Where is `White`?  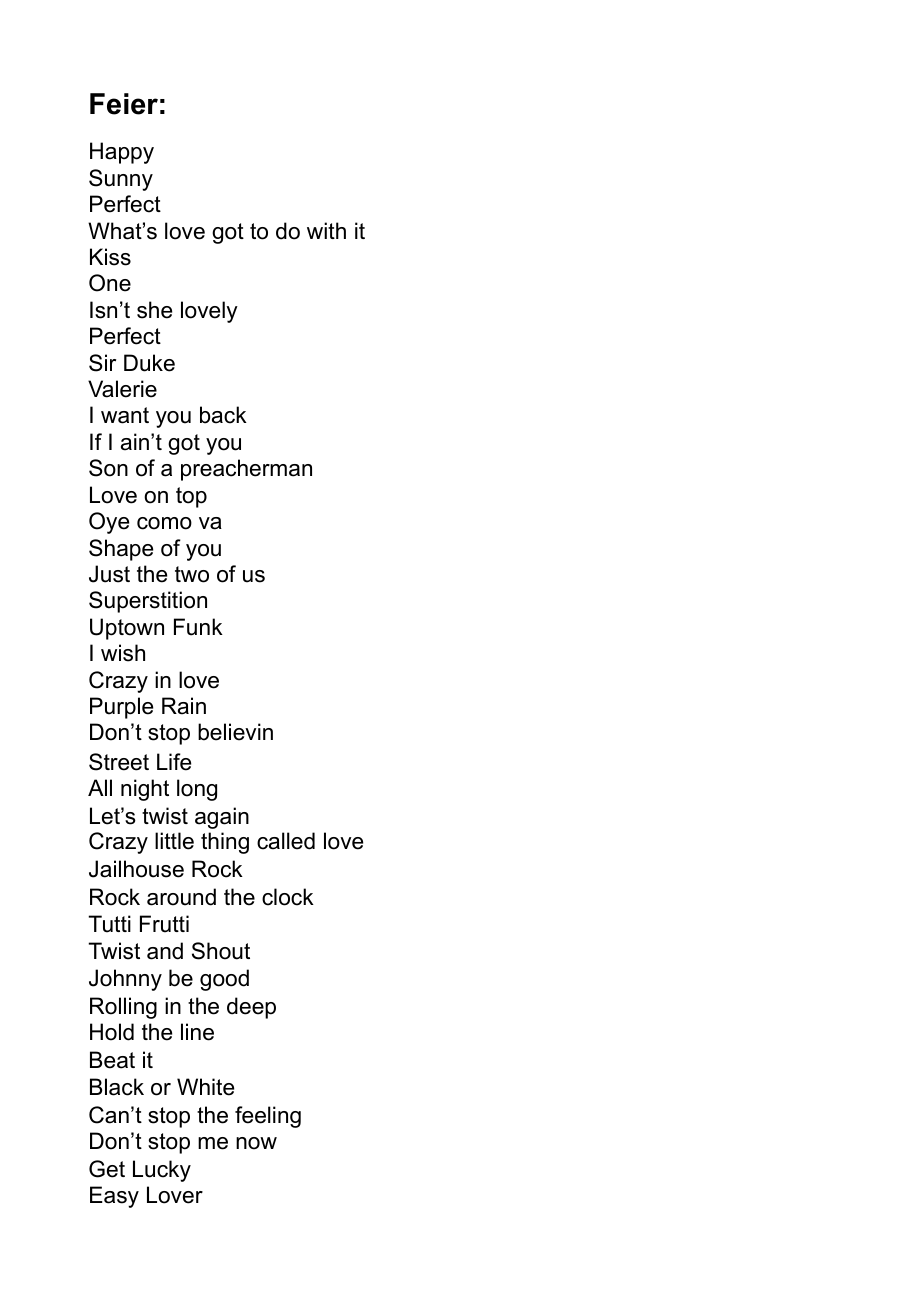 White is located at coordinates (205, 1087).
